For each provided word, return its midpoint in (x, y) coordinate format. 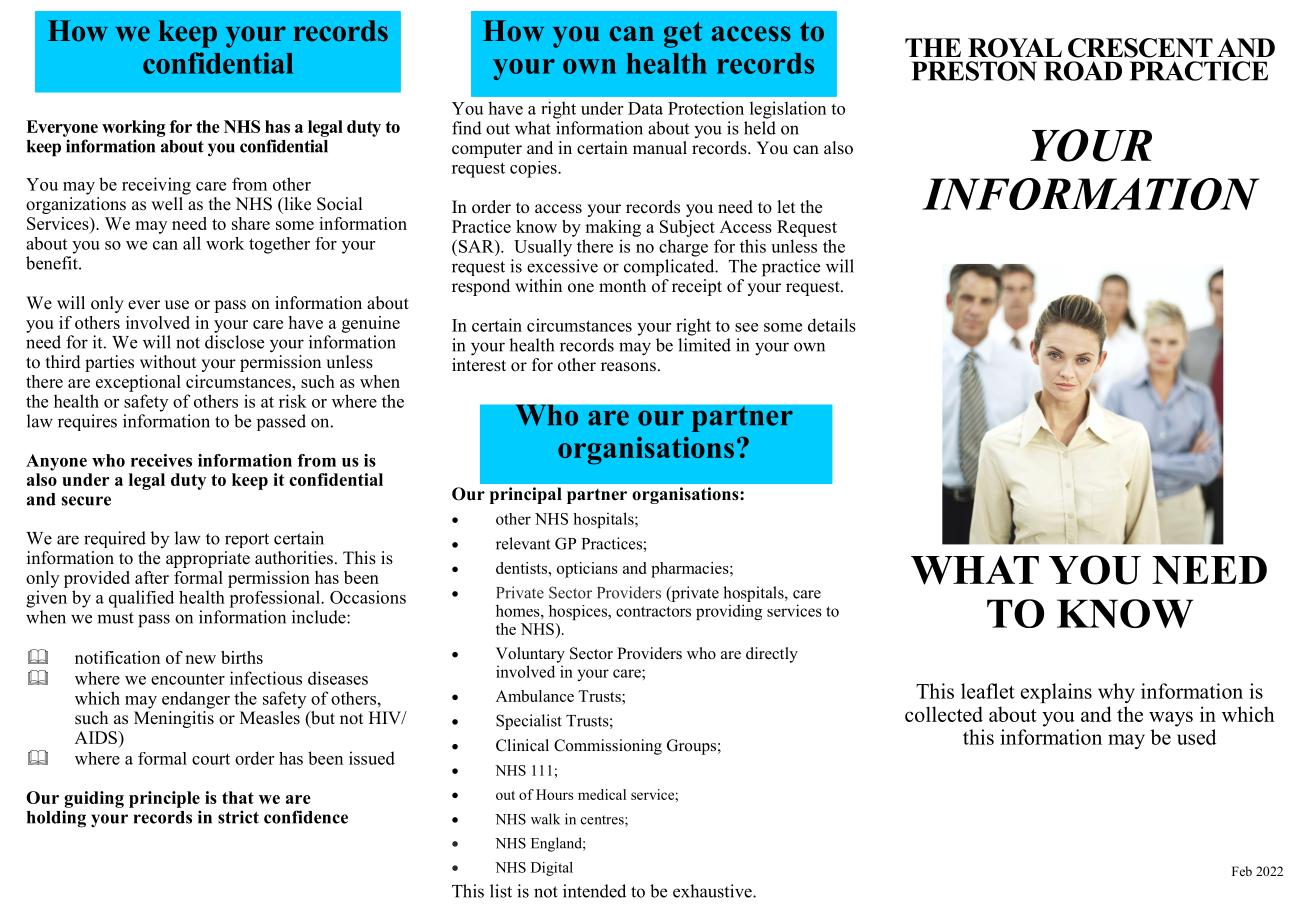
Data (645, 108)
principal (526, 495)
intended (594, 891)
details (832, 325)
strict (238, 817)
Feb (1242, 871)
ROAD (1083, 71)
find (467, 128)
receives (161, 460)
